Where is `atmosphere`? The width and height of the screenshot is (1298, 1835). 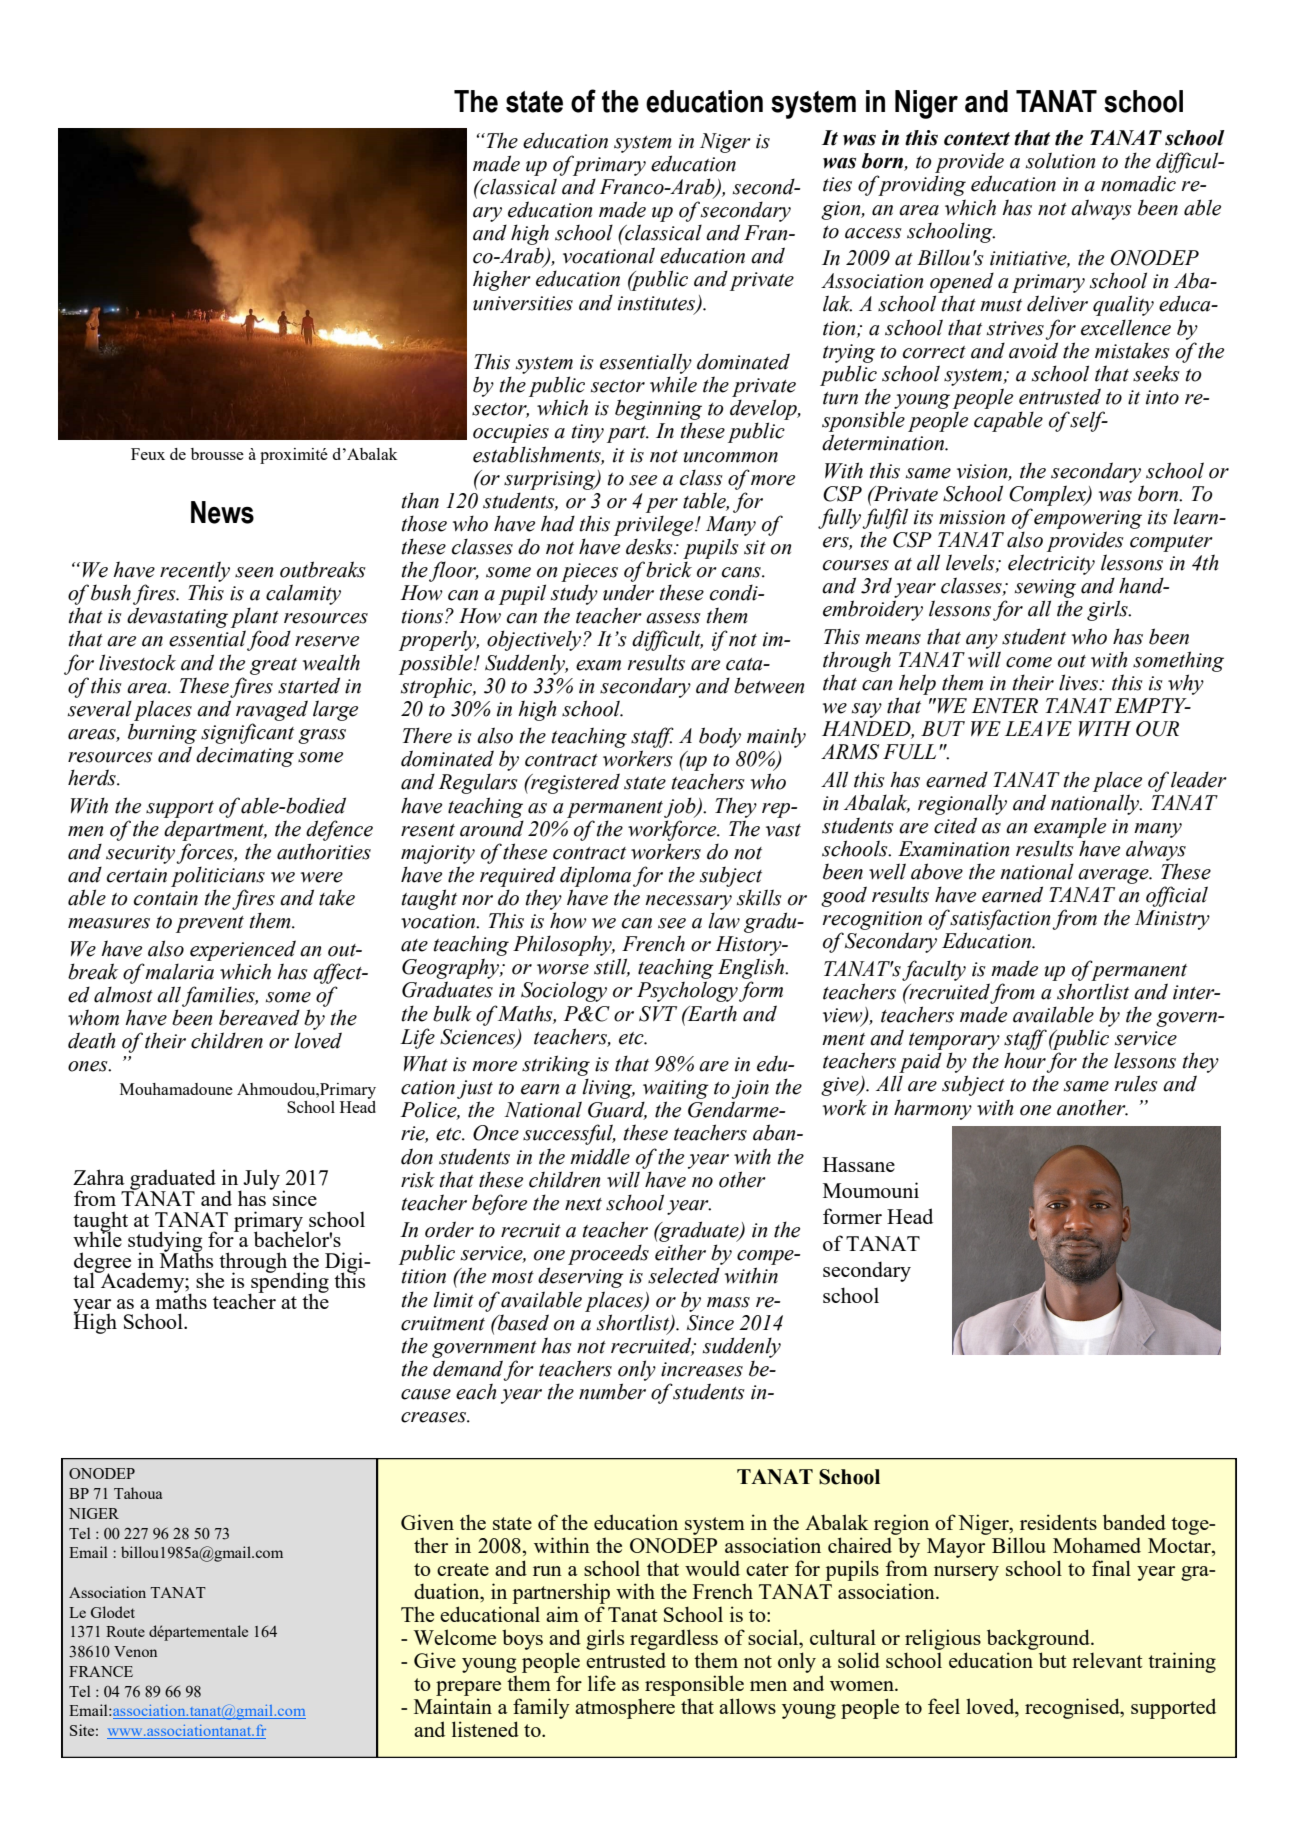 atmosphere is located at coordinates (625, 1708).
